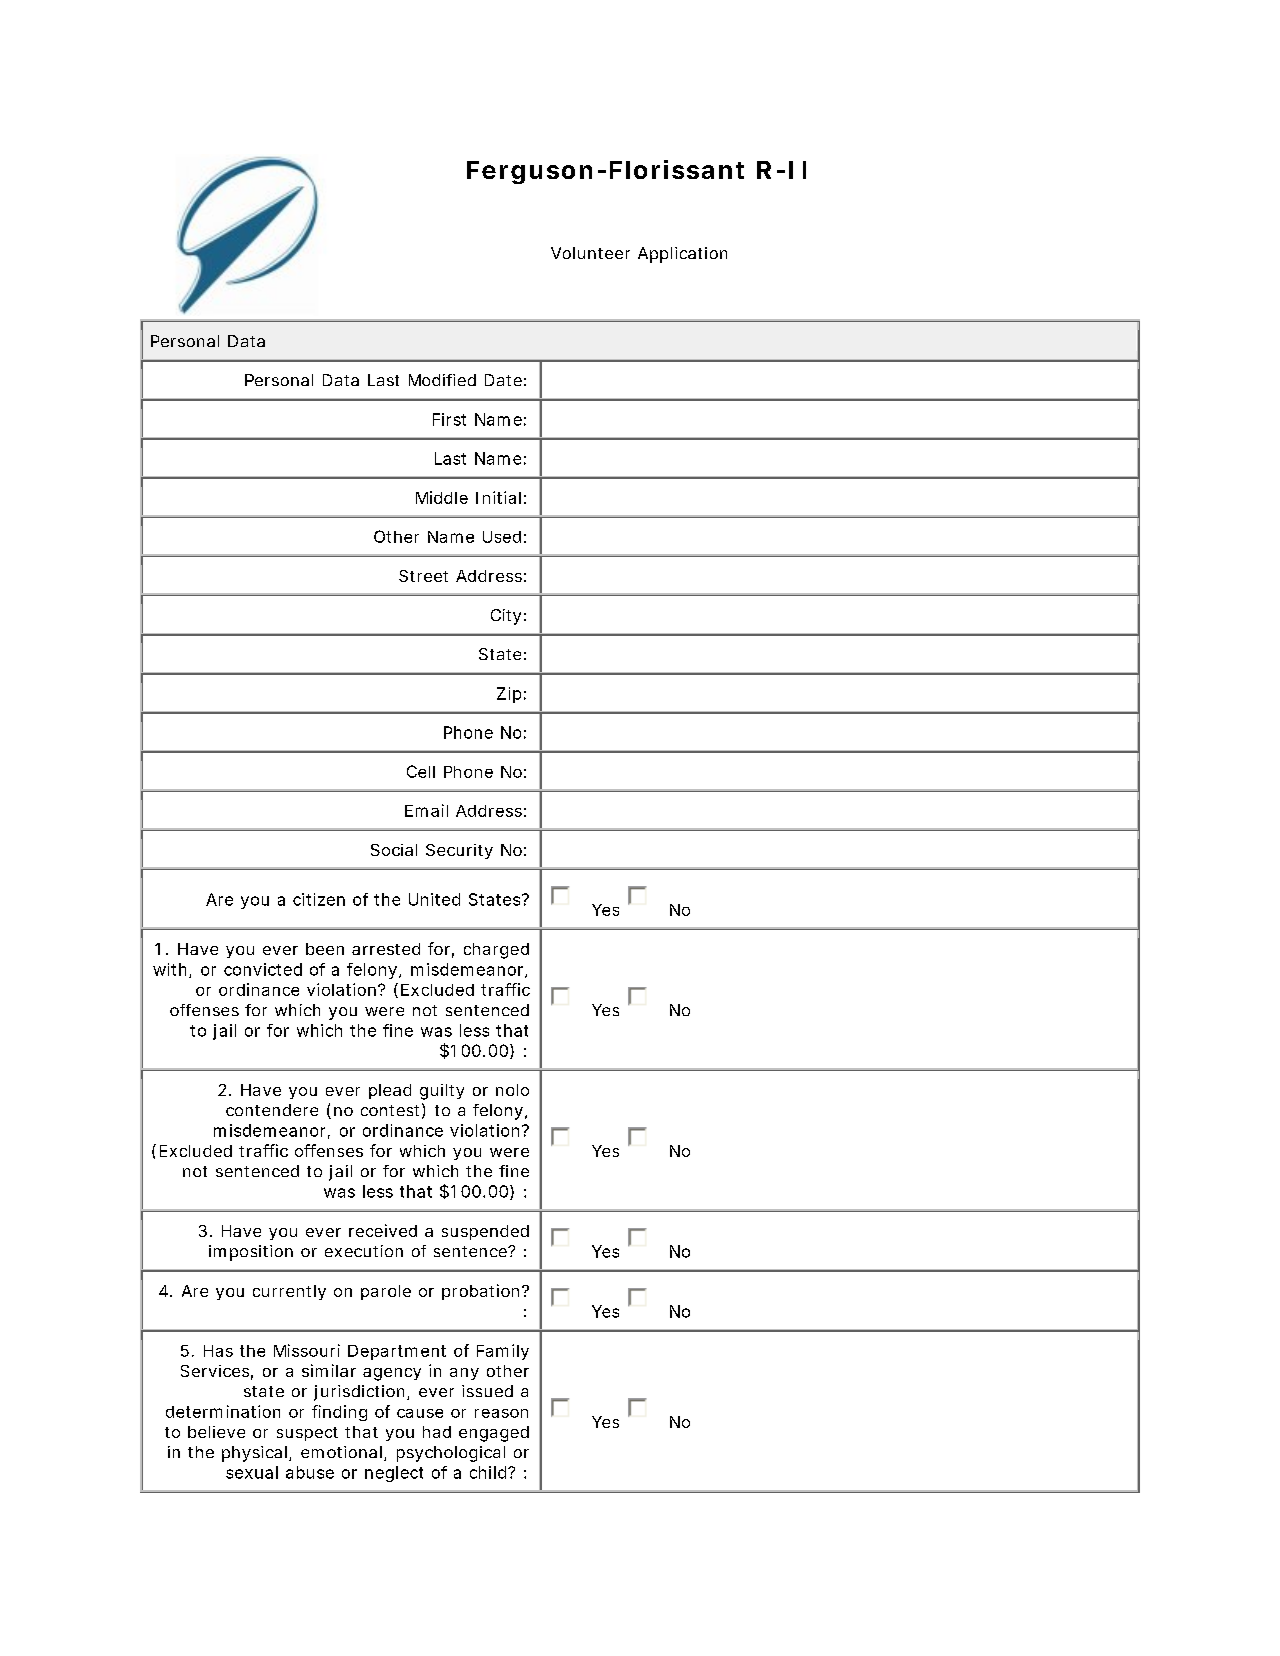 The width and height of the document is (1280, 1656). Describe the element at coordinates (251, 1253) in the document. I see `imposition` at that location.
